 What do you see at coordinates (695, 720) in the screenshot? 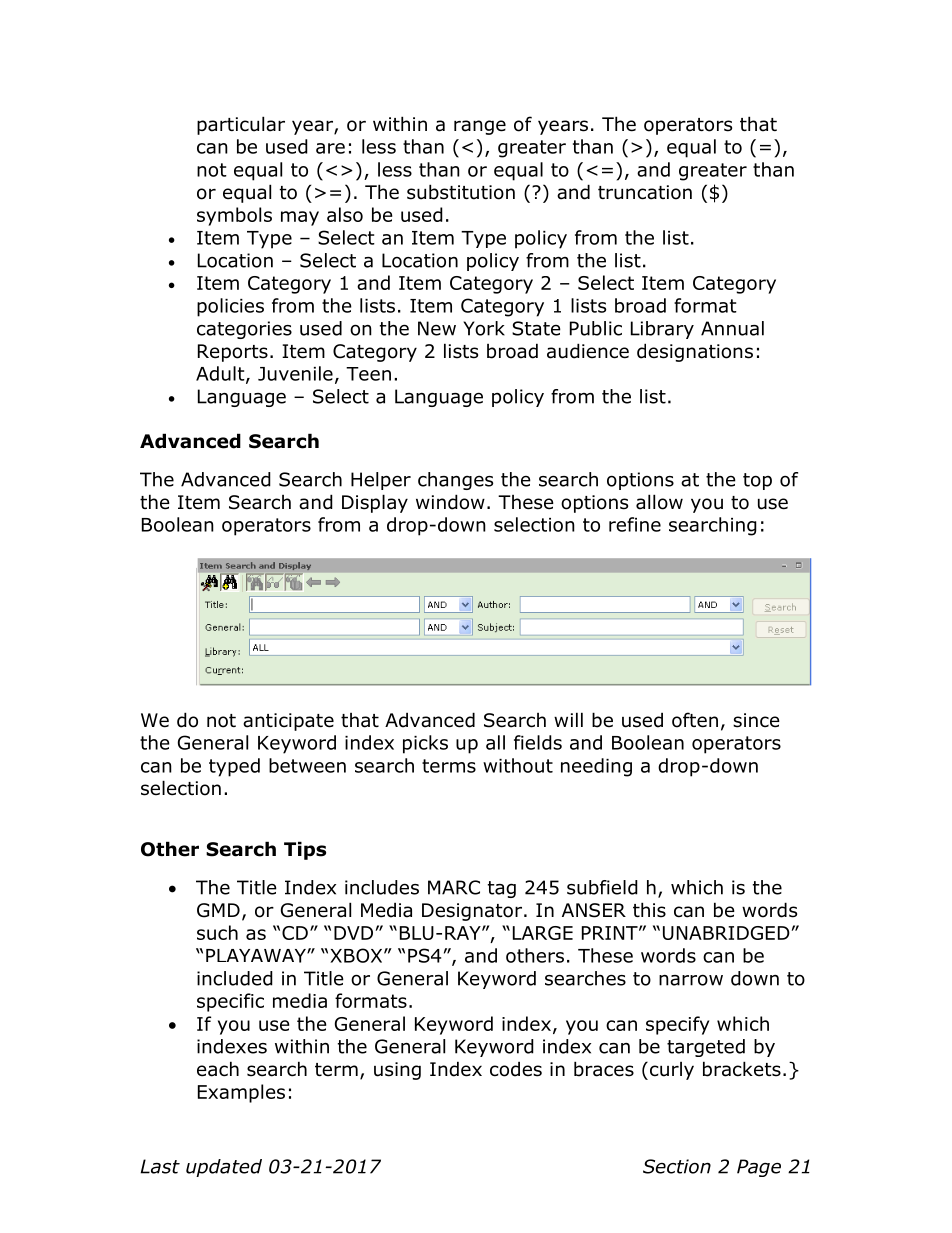
I see `often` at bounding box center [695, 720].
